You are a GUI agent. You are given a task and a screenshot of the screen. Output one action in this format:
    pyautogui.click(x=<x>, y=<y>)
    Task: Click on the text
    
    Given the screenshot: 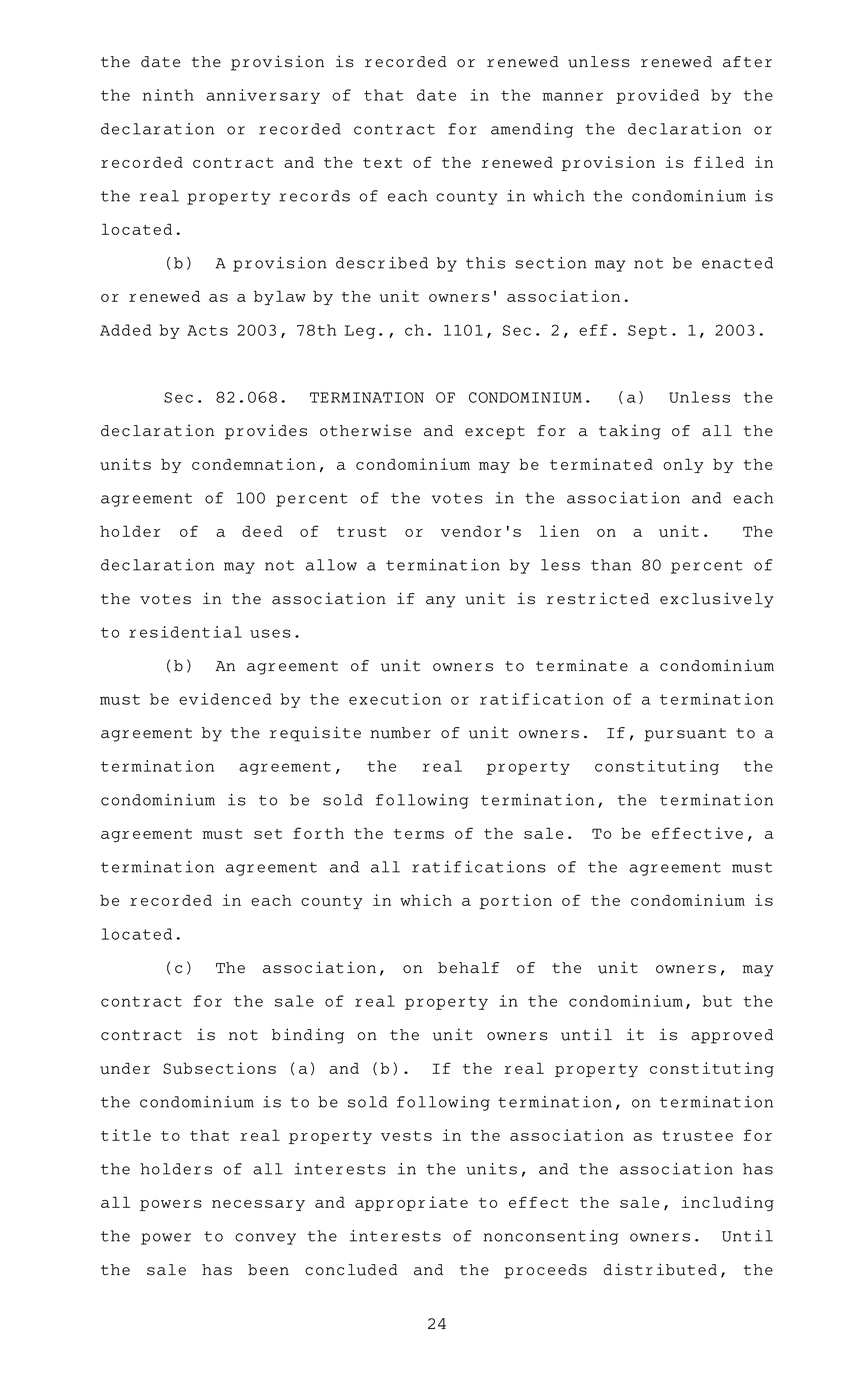 What is the action you would take?
    pyautogui.click(x=382, y=163)
